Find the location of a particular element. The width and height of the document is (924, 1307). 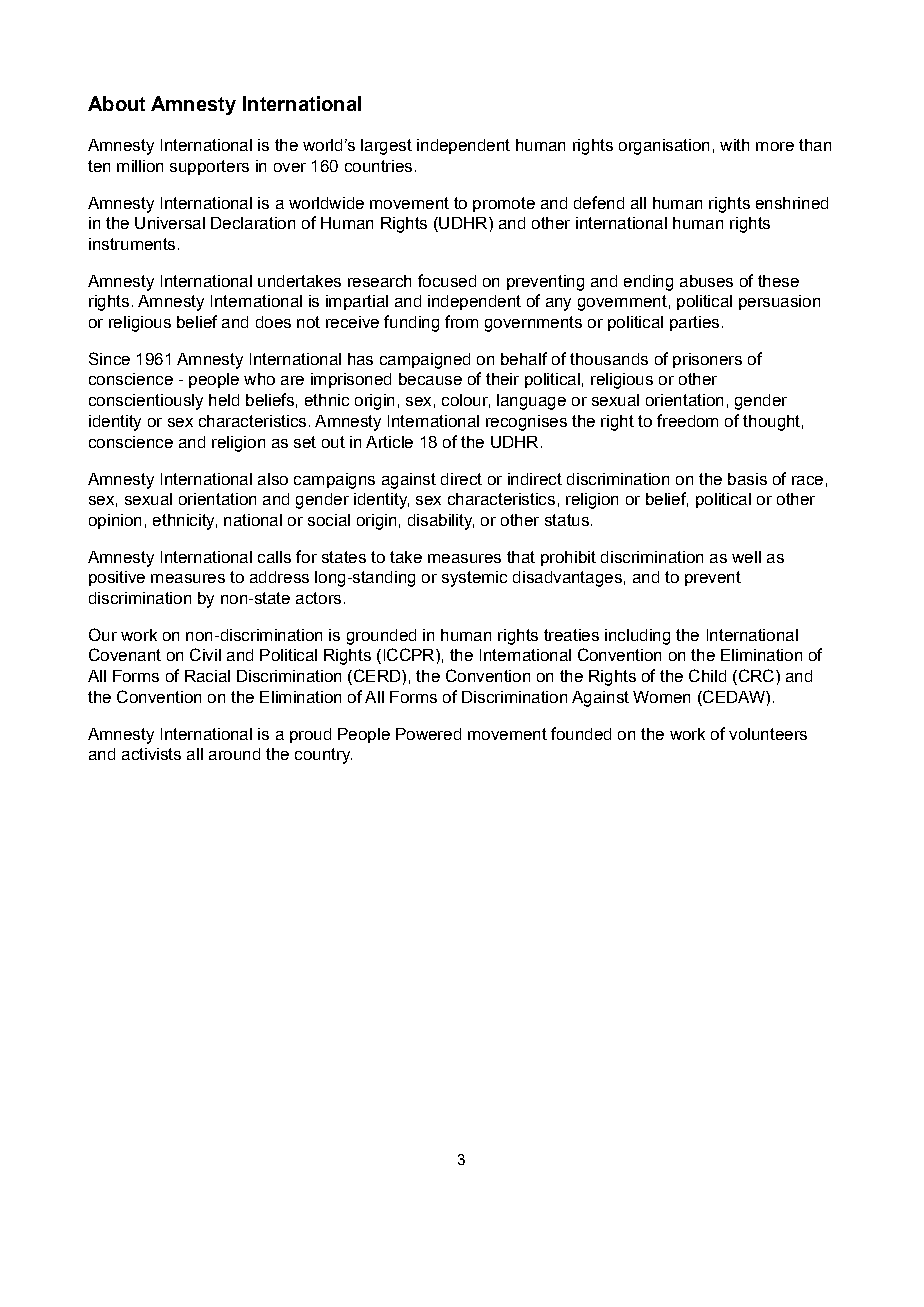

well is located at coordinates (746, 557).
